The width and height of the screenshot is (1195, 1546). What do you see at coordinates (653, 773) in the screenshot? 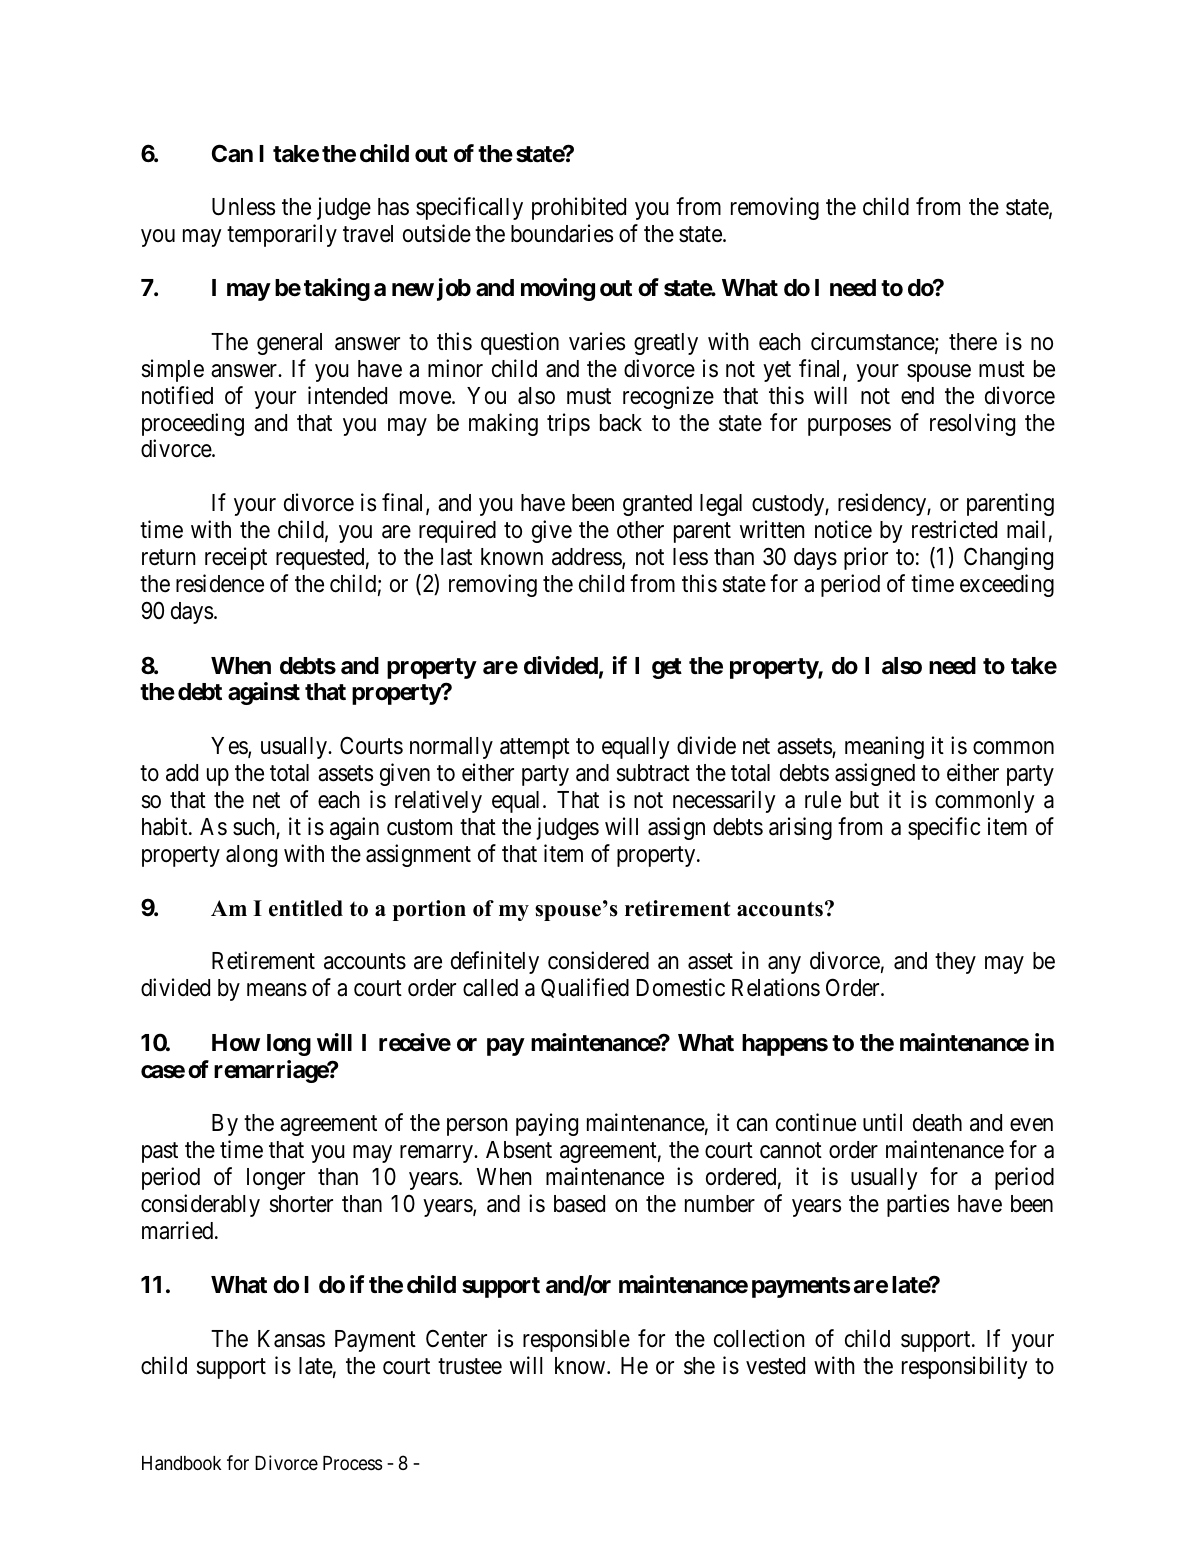
I see `subtract` at bounding box center [653, 773].
